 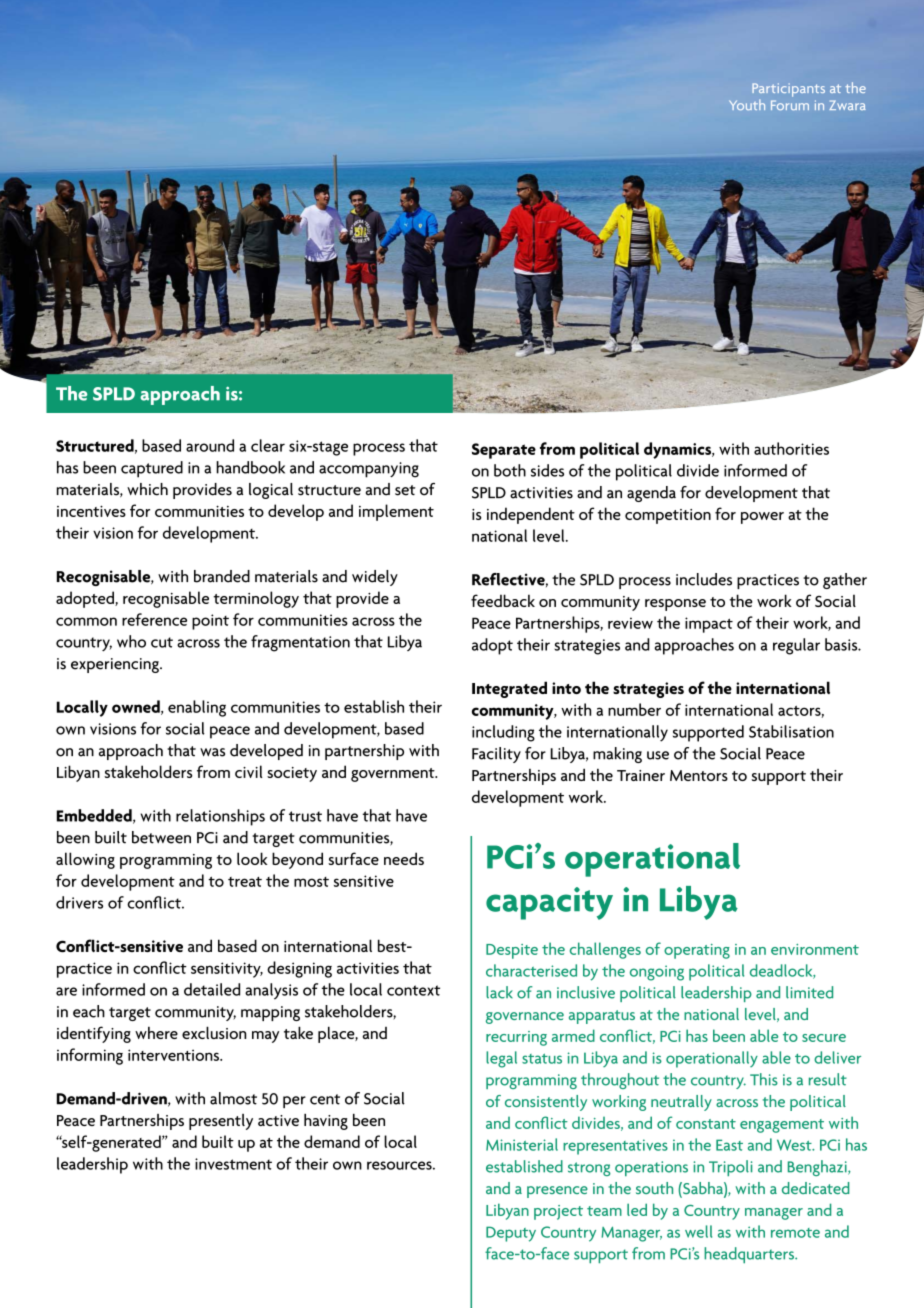 I want to click on Youth, so click(x=747, y=104).
